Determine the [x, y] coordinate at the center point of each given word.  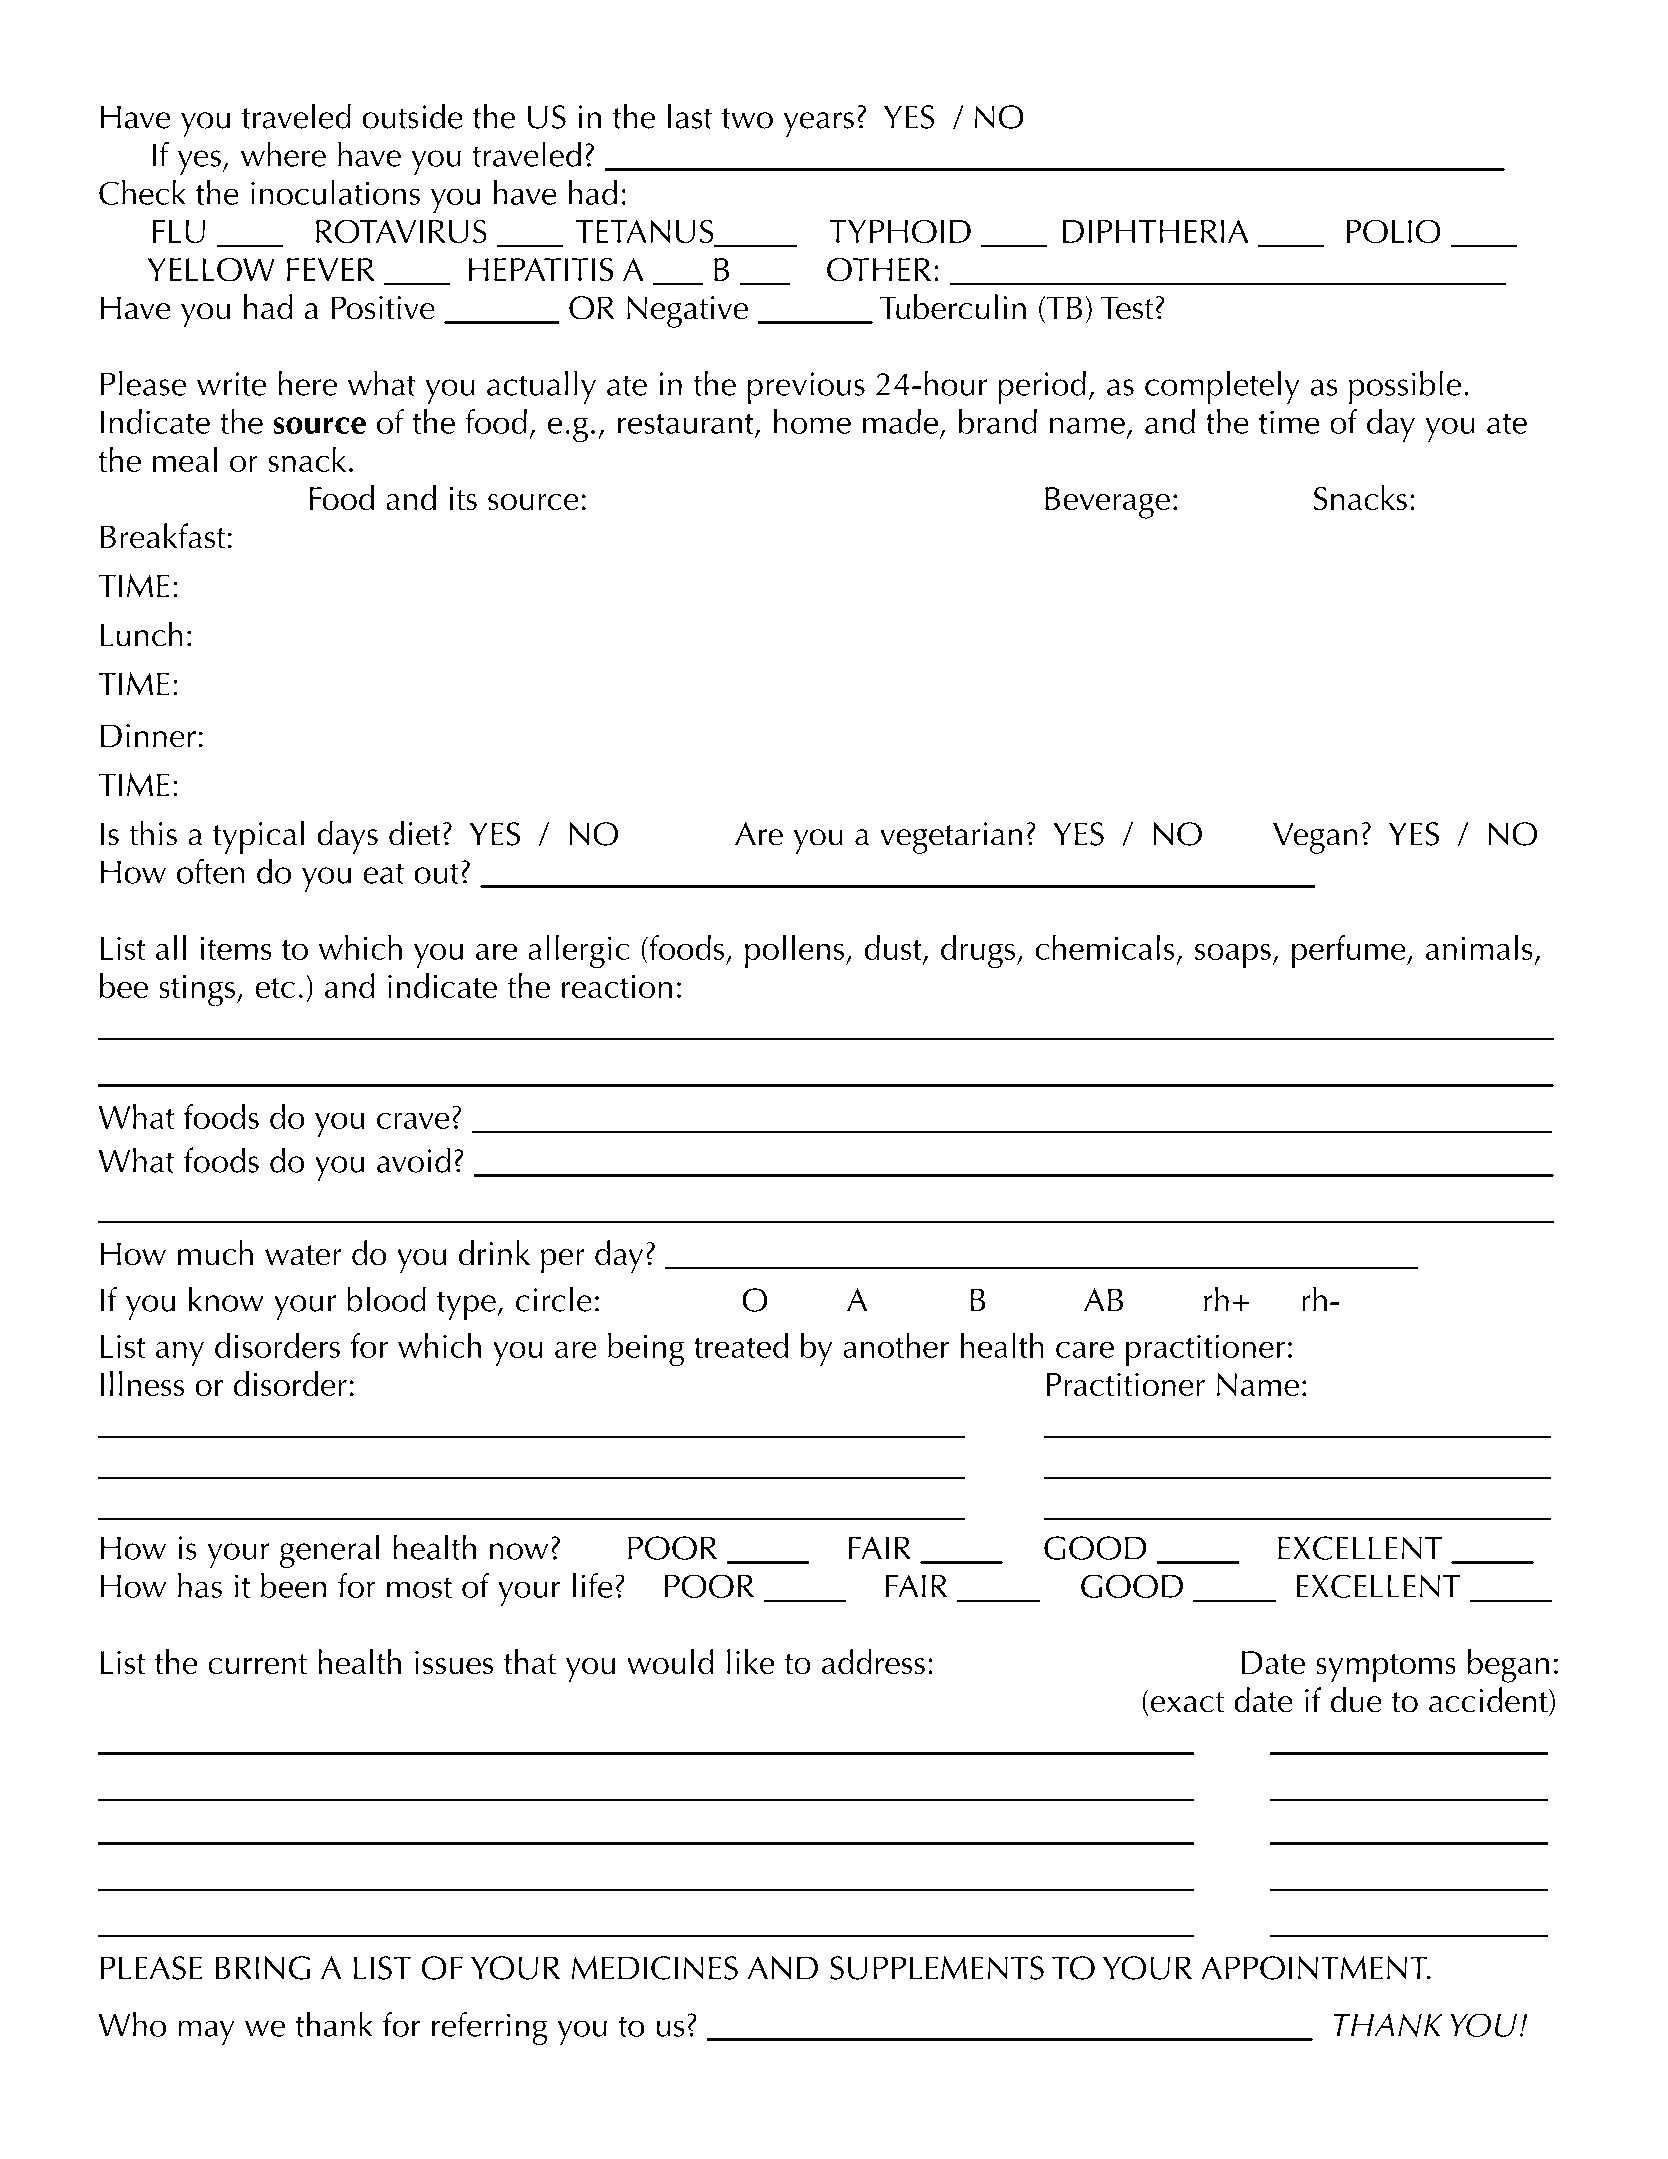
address [873, 1661]
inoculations [335, 192]
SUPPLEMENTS [937, 1968]
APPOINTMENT [1315, 1968]
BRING [262, 1968]
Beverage [1107, 503]
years [819, 124]
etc [275, 988]
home [812, 421]
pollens [794, 951]
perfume [1350, 951]
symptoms [1386, 1668]
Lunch [142, 634]
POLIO [1393, 231]
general [329, 1551]
